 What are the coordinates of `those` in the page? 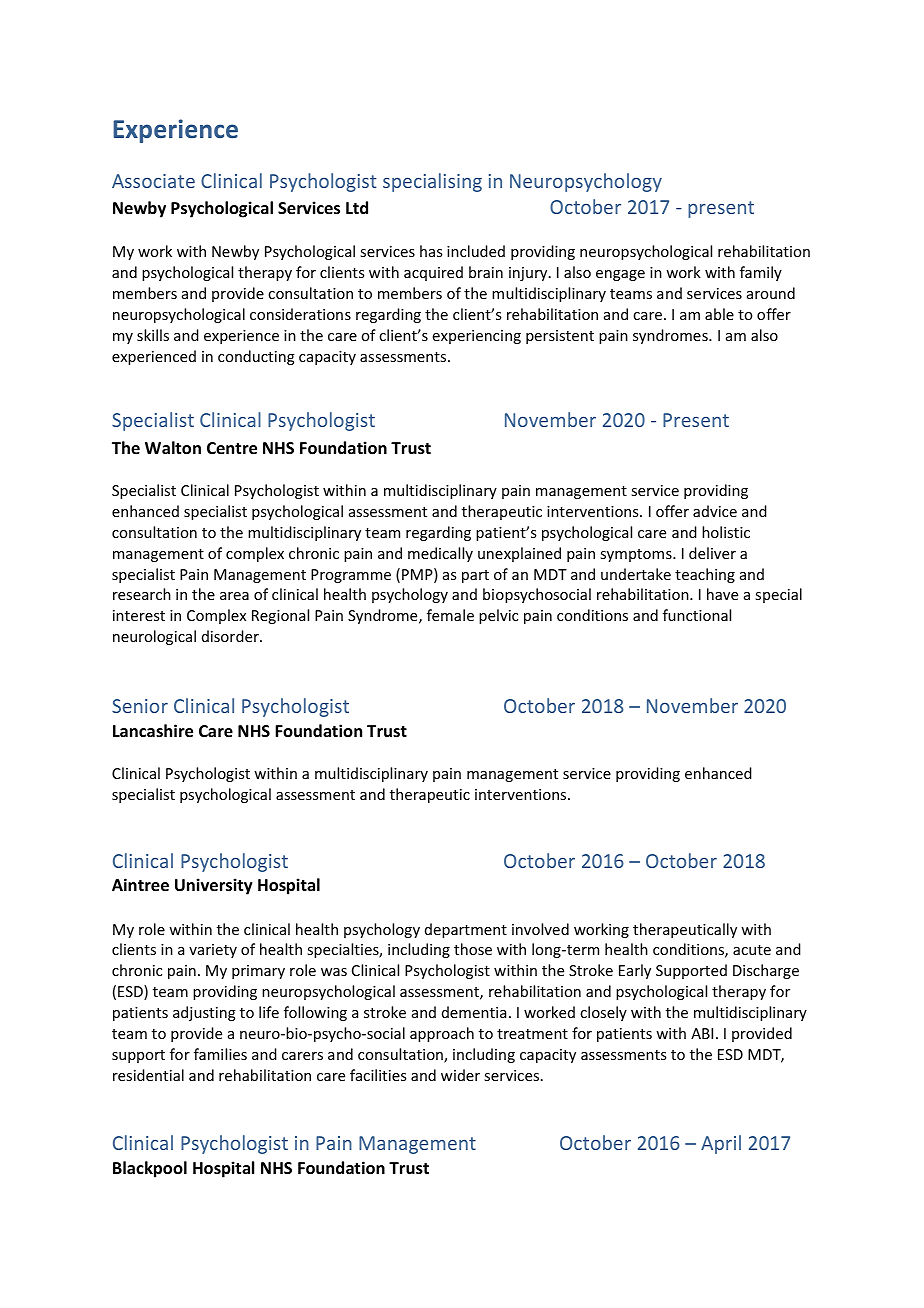 It's located at (473, 949).
